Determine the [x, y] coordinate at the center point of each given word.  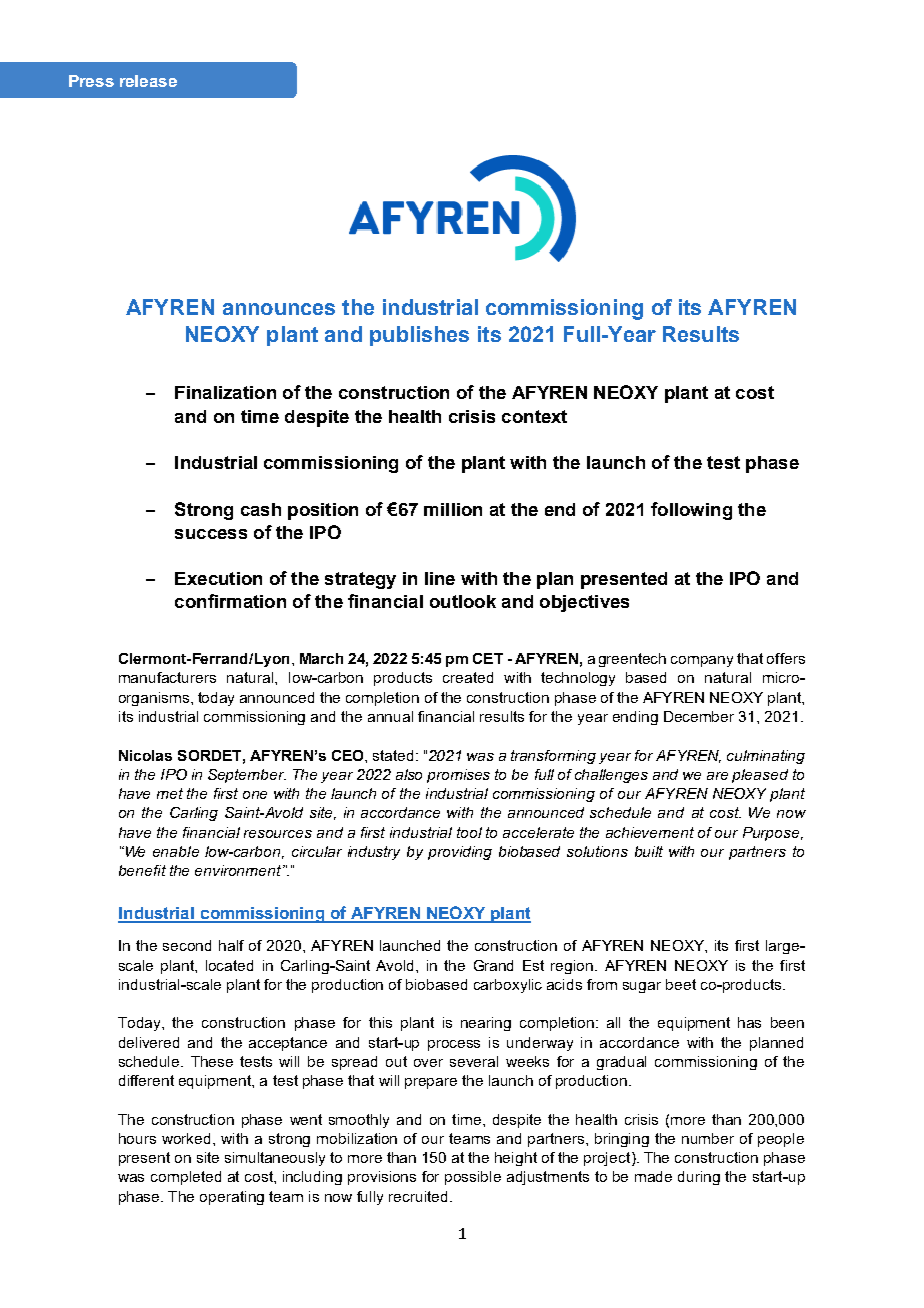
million [453, 509]
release [148, 81]
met [170, 793]
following [691, 511]
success [211, 534]
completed [186, 1178]
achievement [650, 832]
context [534, 416]
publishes [419, 336]
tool [469, 832]
